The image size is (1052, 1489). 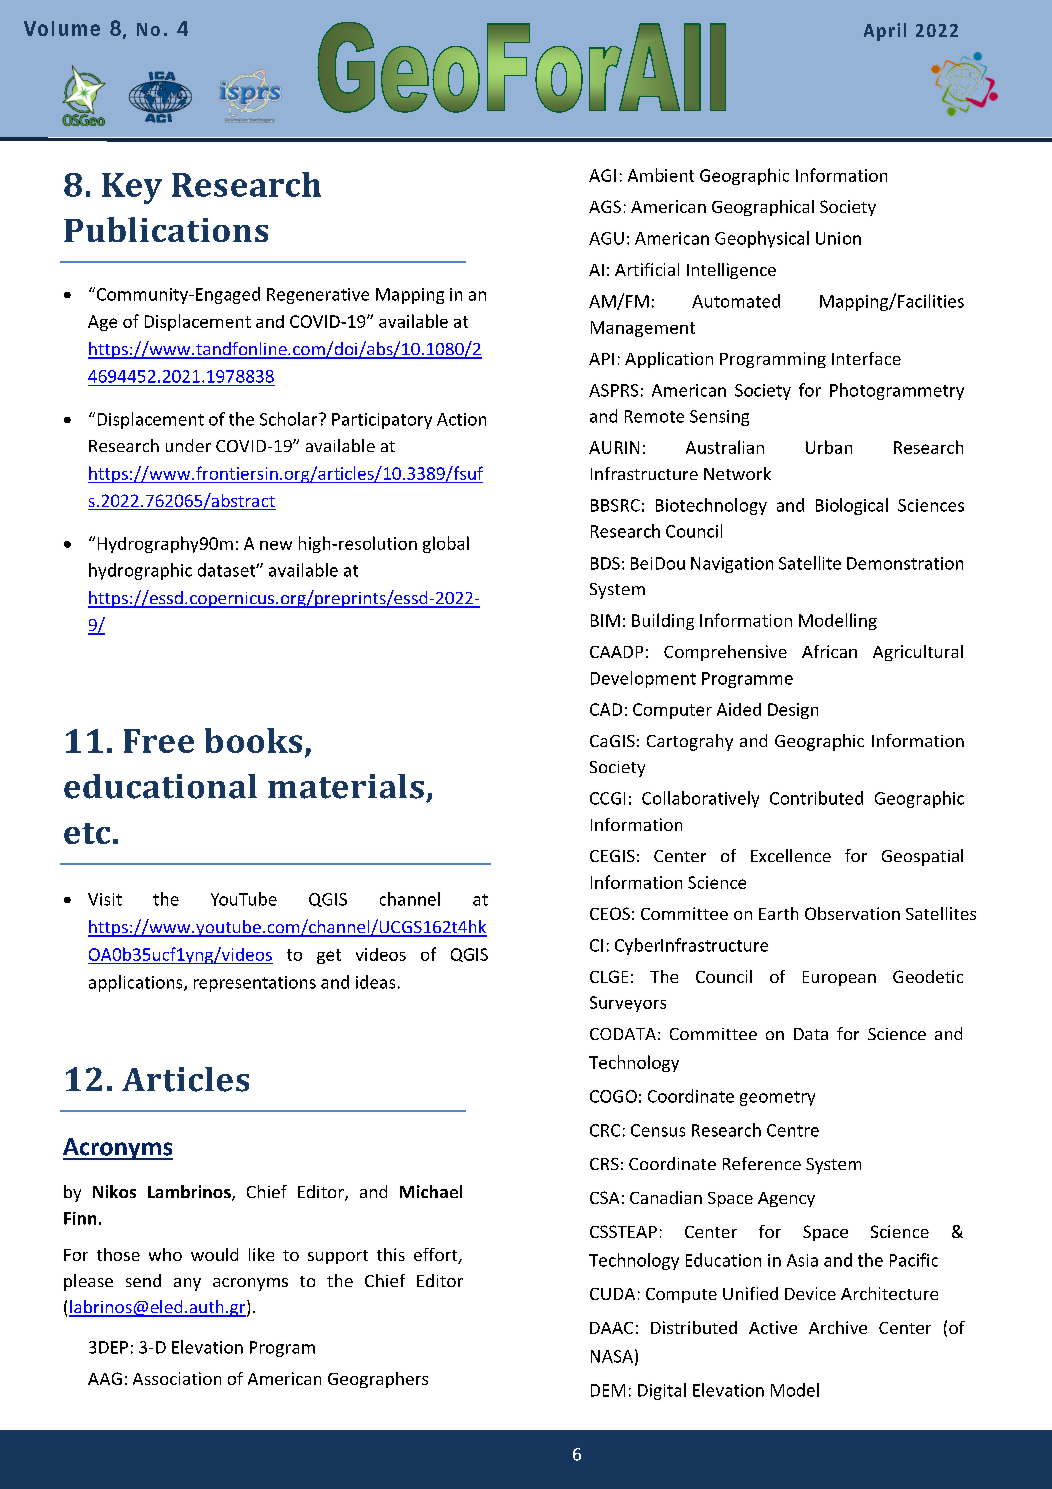 What do you see at coordinates (605, 206) in the document?
I see `AGS` at bounding box center [605, 206].
